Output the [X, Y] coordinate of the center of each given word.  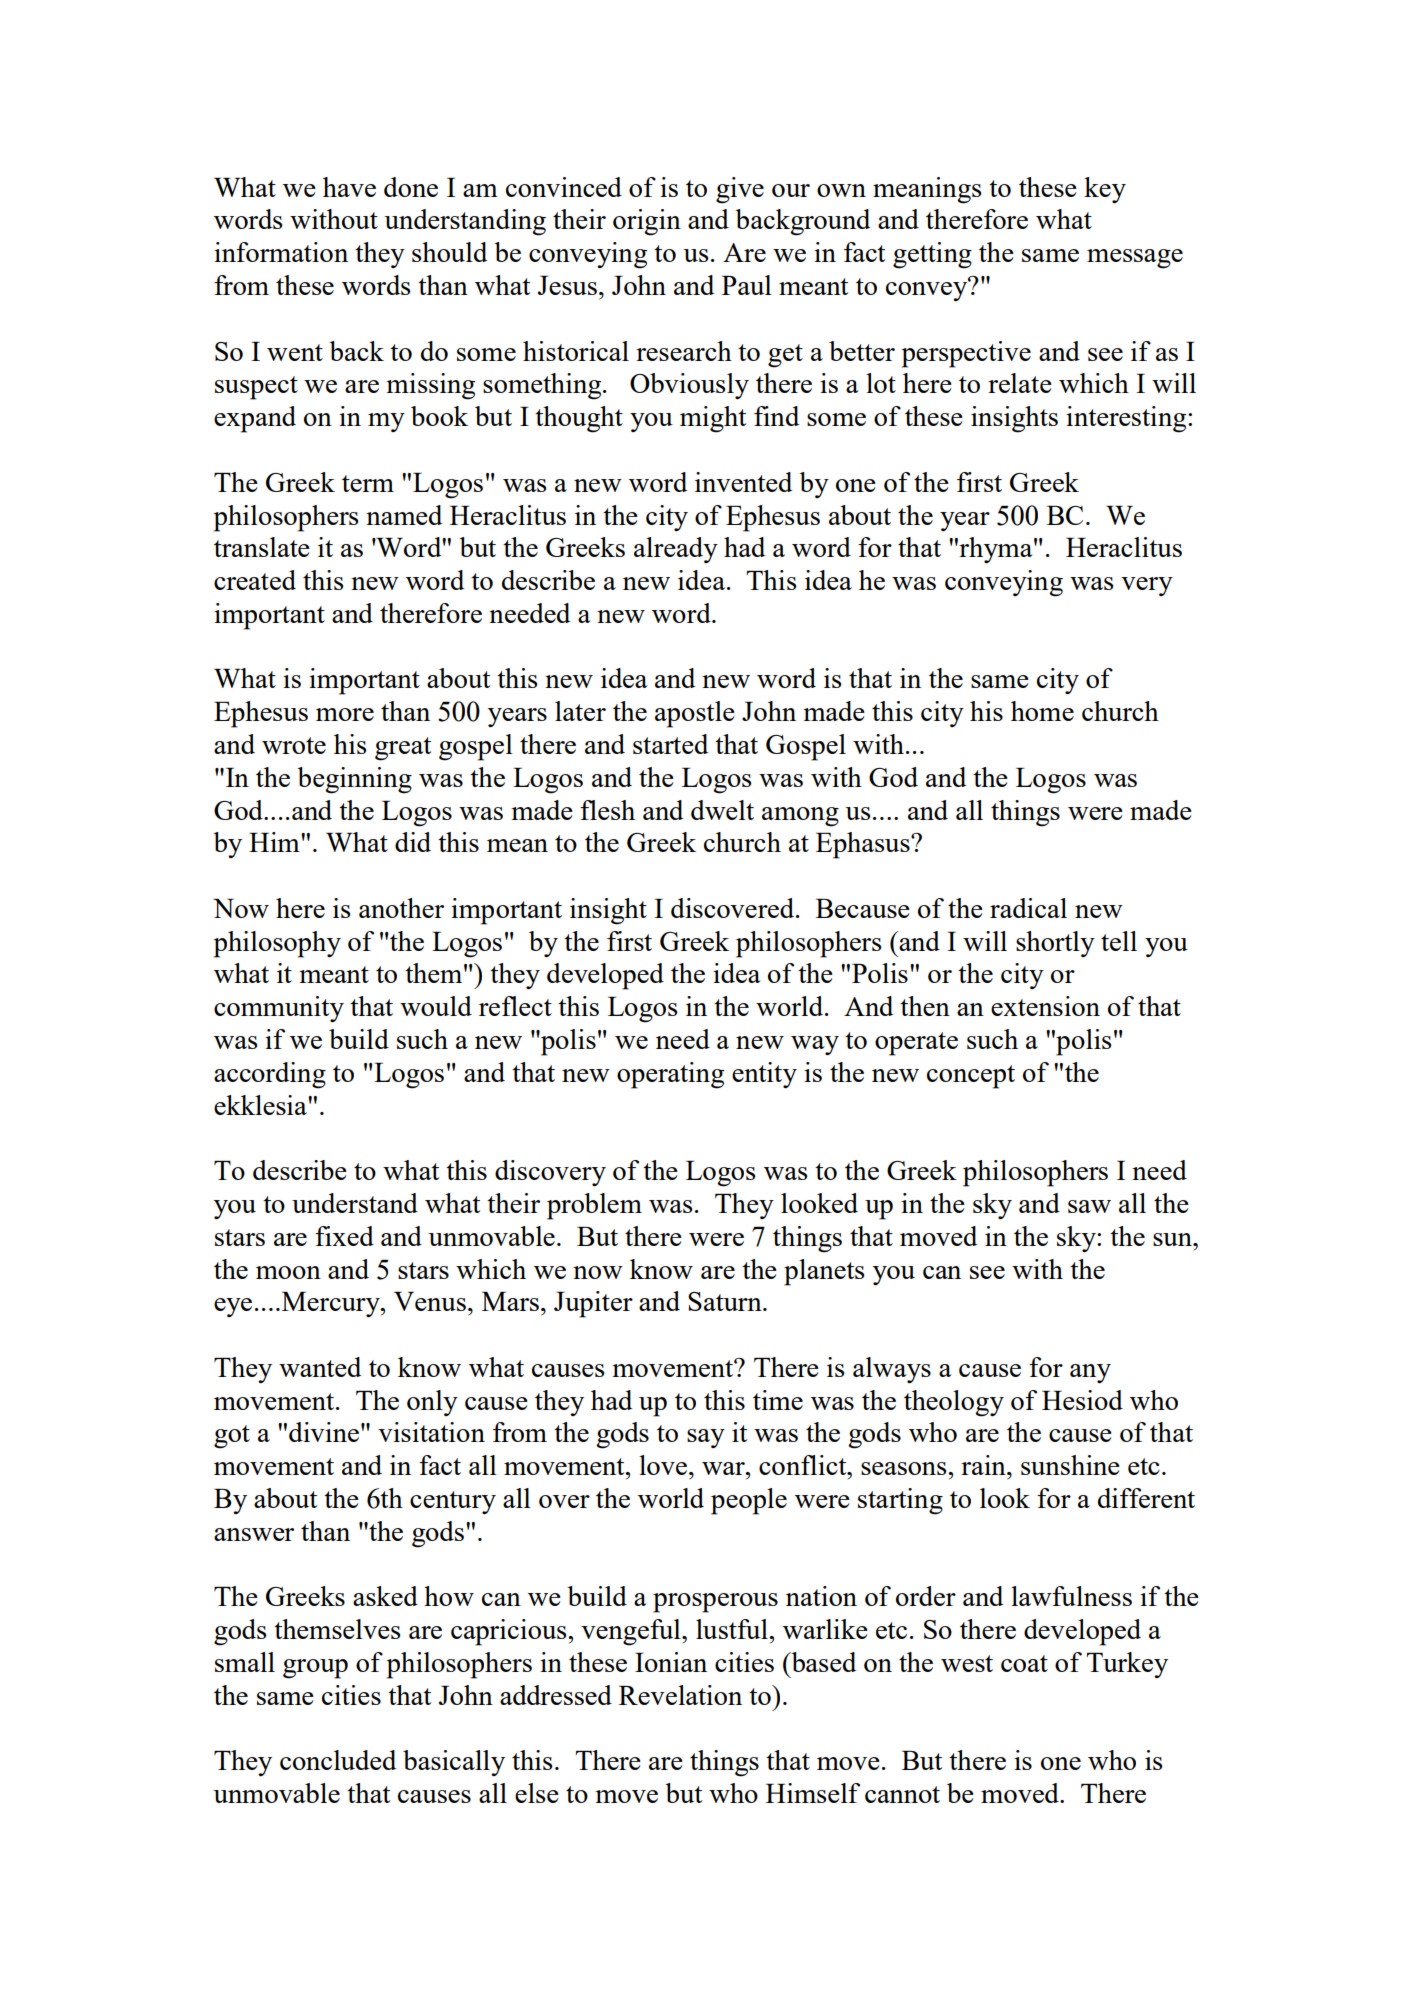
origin [647, 222]
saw [1089, 1206]
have [349, 187]
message [1135, 259]
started [670, 744]
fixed [344, 1236]
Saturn [726, 1301]
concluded [338, 1760]
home [1042, 711]
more [345, 714]
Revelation [680, 1695]
